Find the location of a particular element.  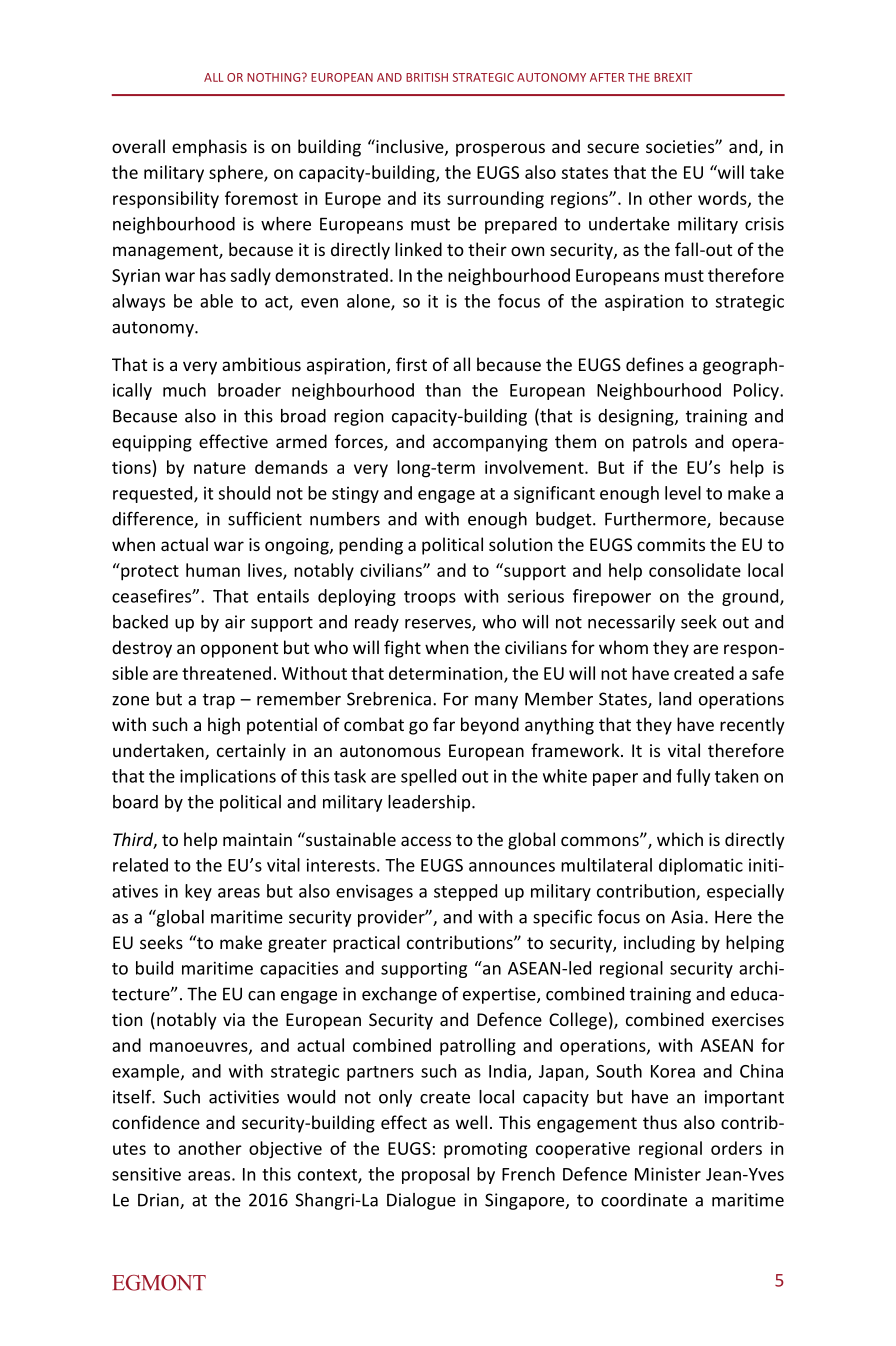

emphasis is located at coordinates (209, 148).
